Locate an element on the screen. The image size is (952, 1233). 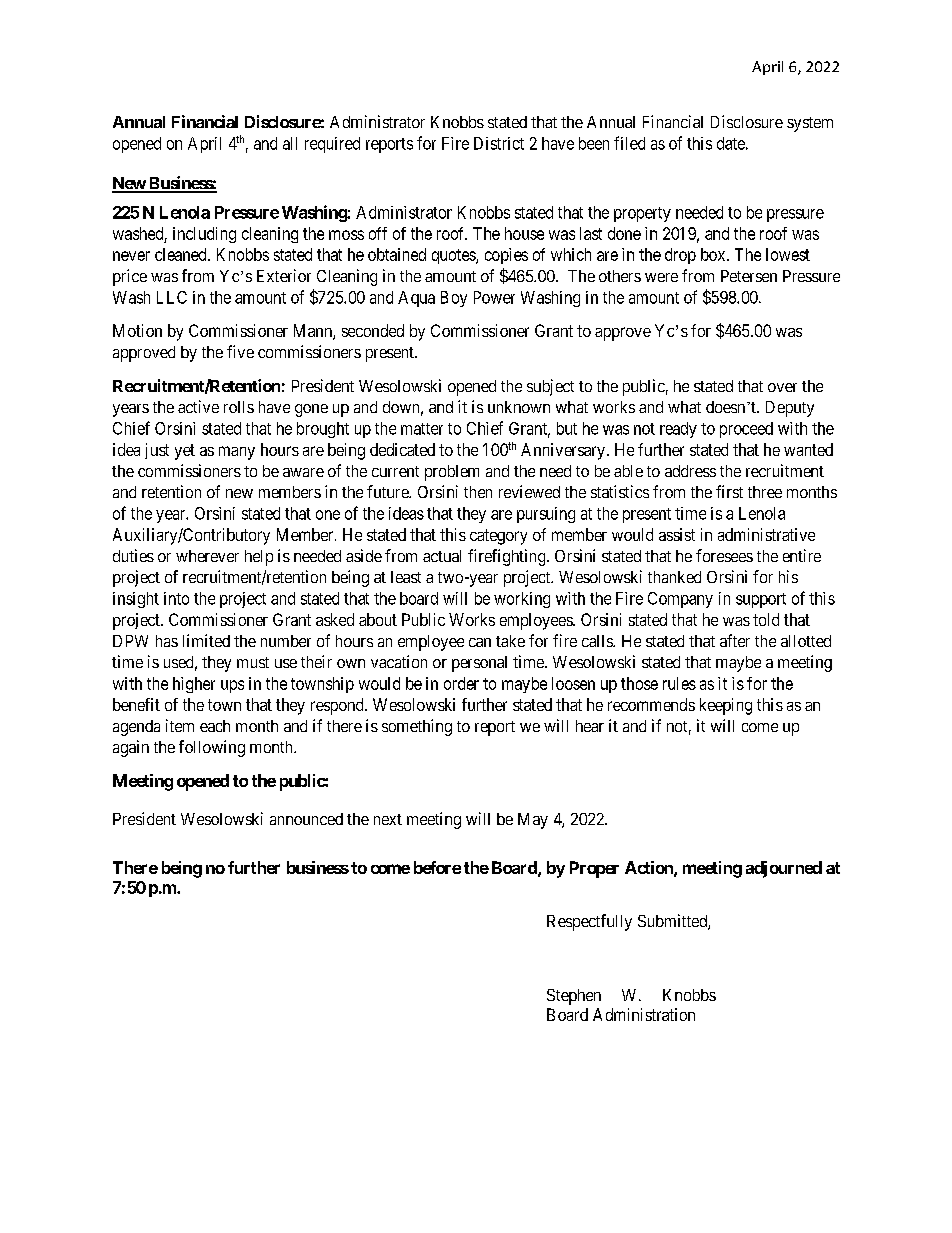
foresees is located at coordinates (724, 555).
